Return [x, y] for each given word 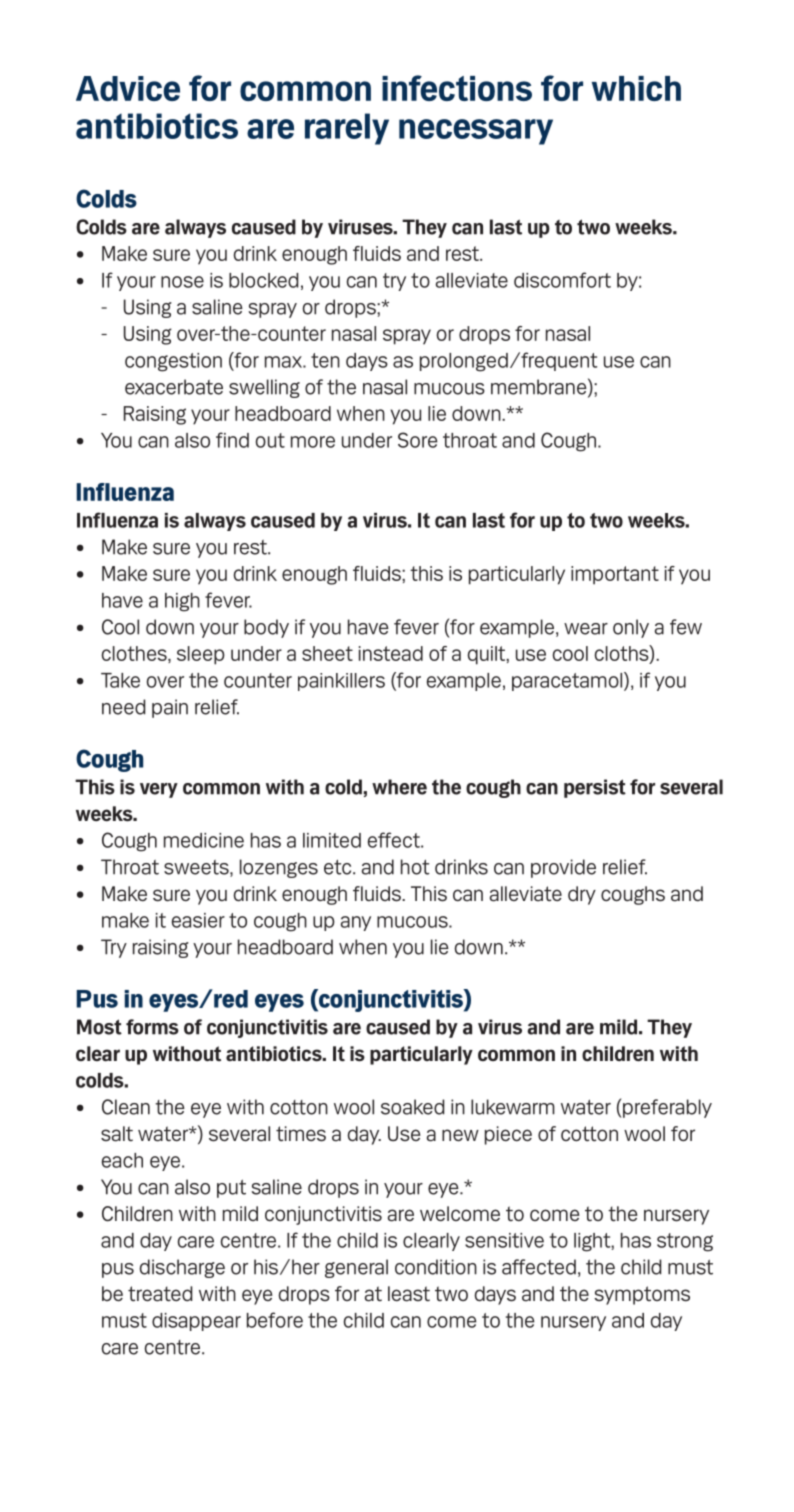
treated [160, 1294]
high [182, 602]
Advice [128, 88]
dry [582, 895]
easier [198, 920]
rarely [347, 129]
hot [415, 867]
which [636, 88]
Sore [417, 440]
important [615, 575]
